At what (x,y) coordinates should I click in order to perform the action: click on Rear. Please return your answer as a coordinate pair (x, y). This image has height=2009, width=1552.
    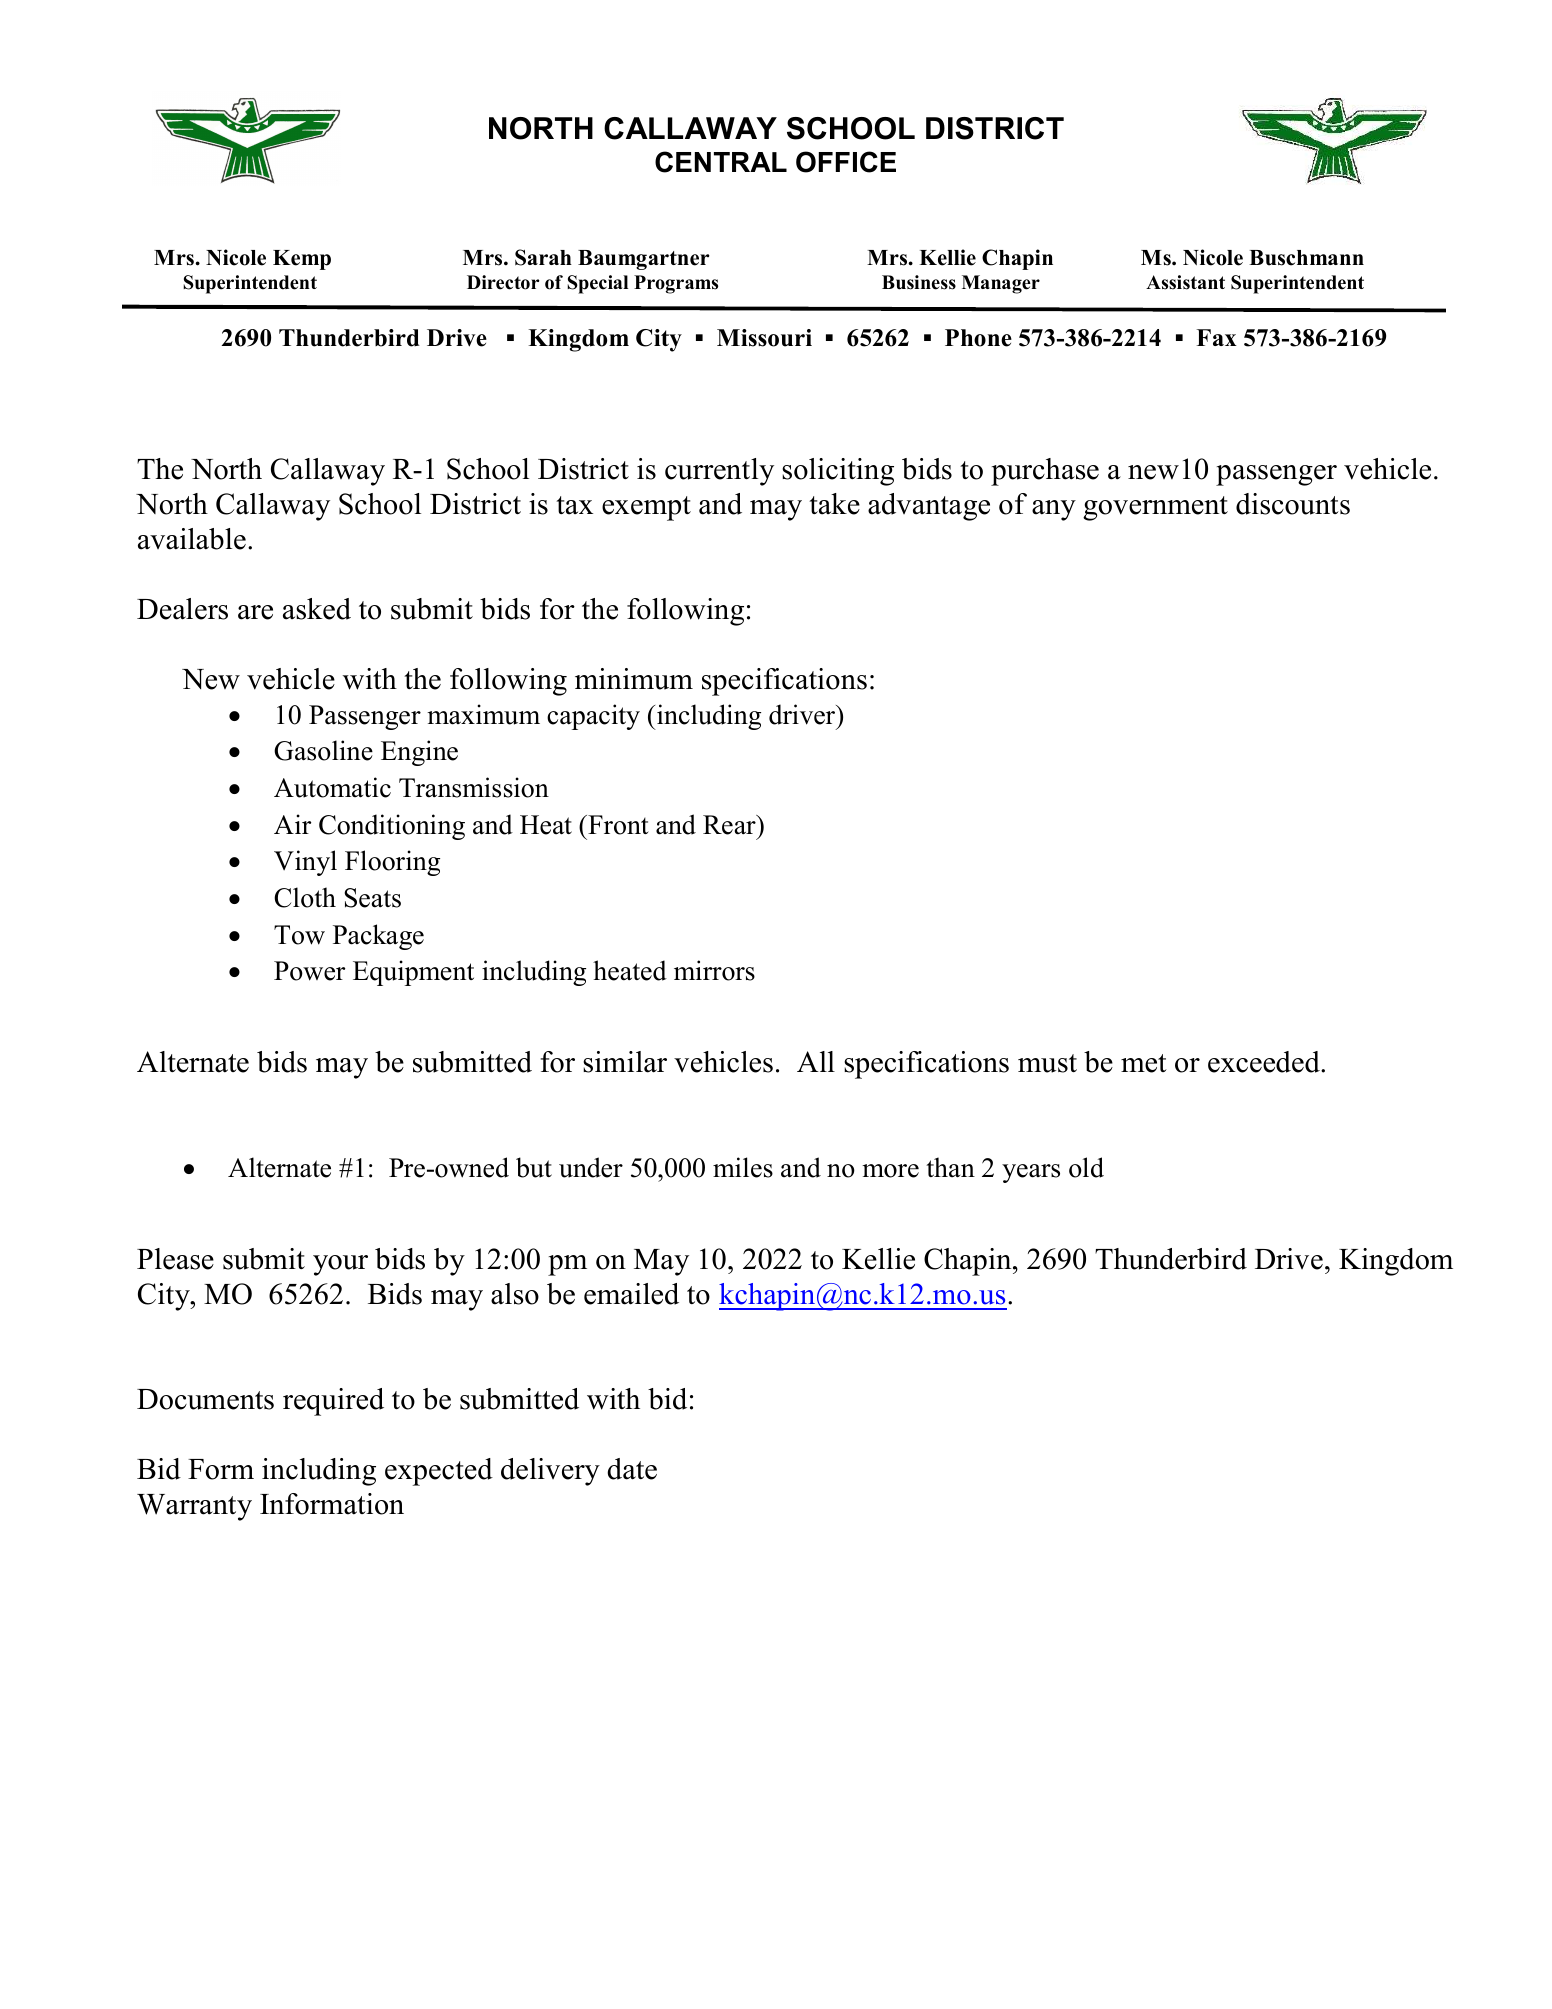
    Looking at the image, I should click on (730, 825).
